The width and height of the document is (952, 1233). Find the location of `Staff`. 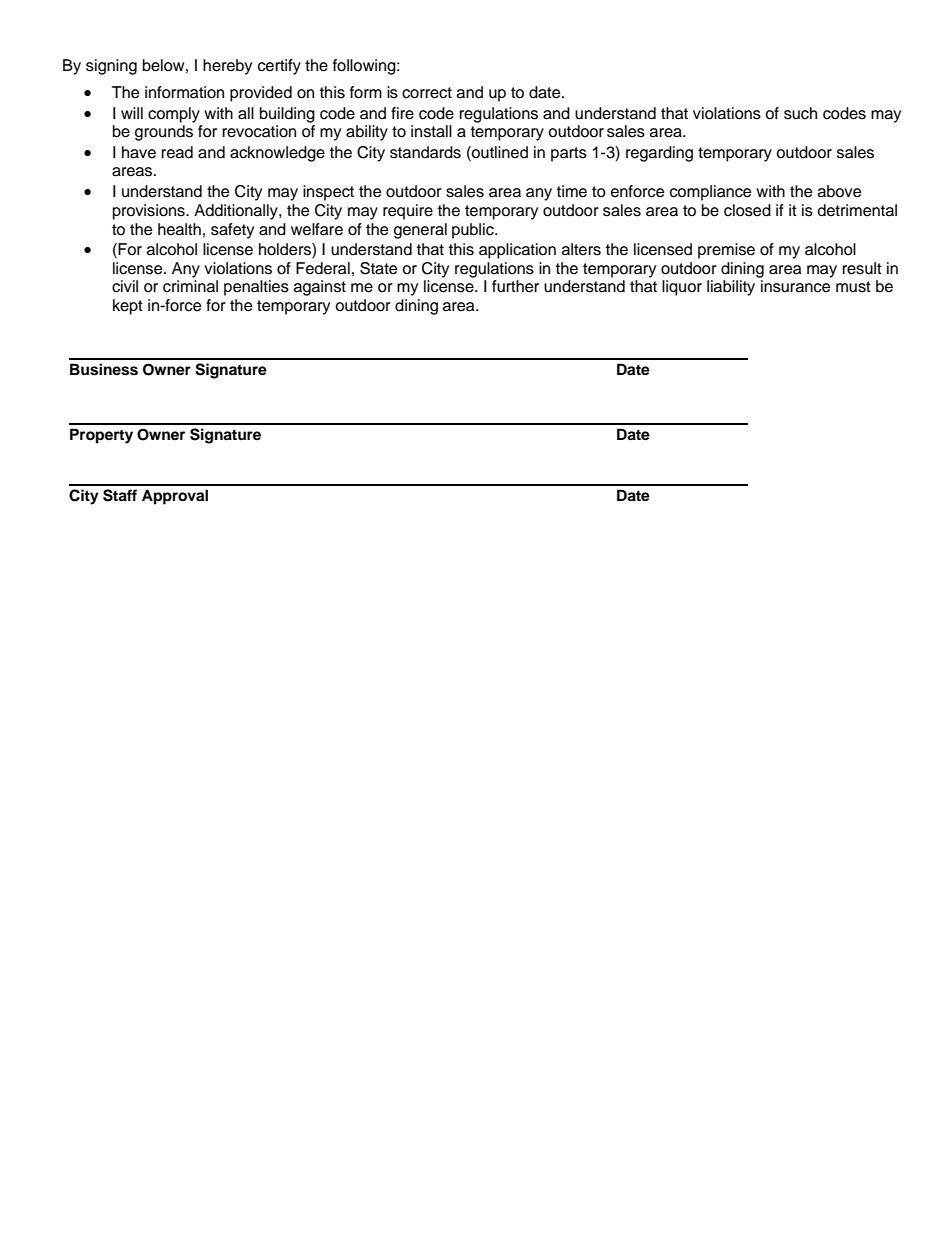

Staff is located at coordinates (120, 495).
